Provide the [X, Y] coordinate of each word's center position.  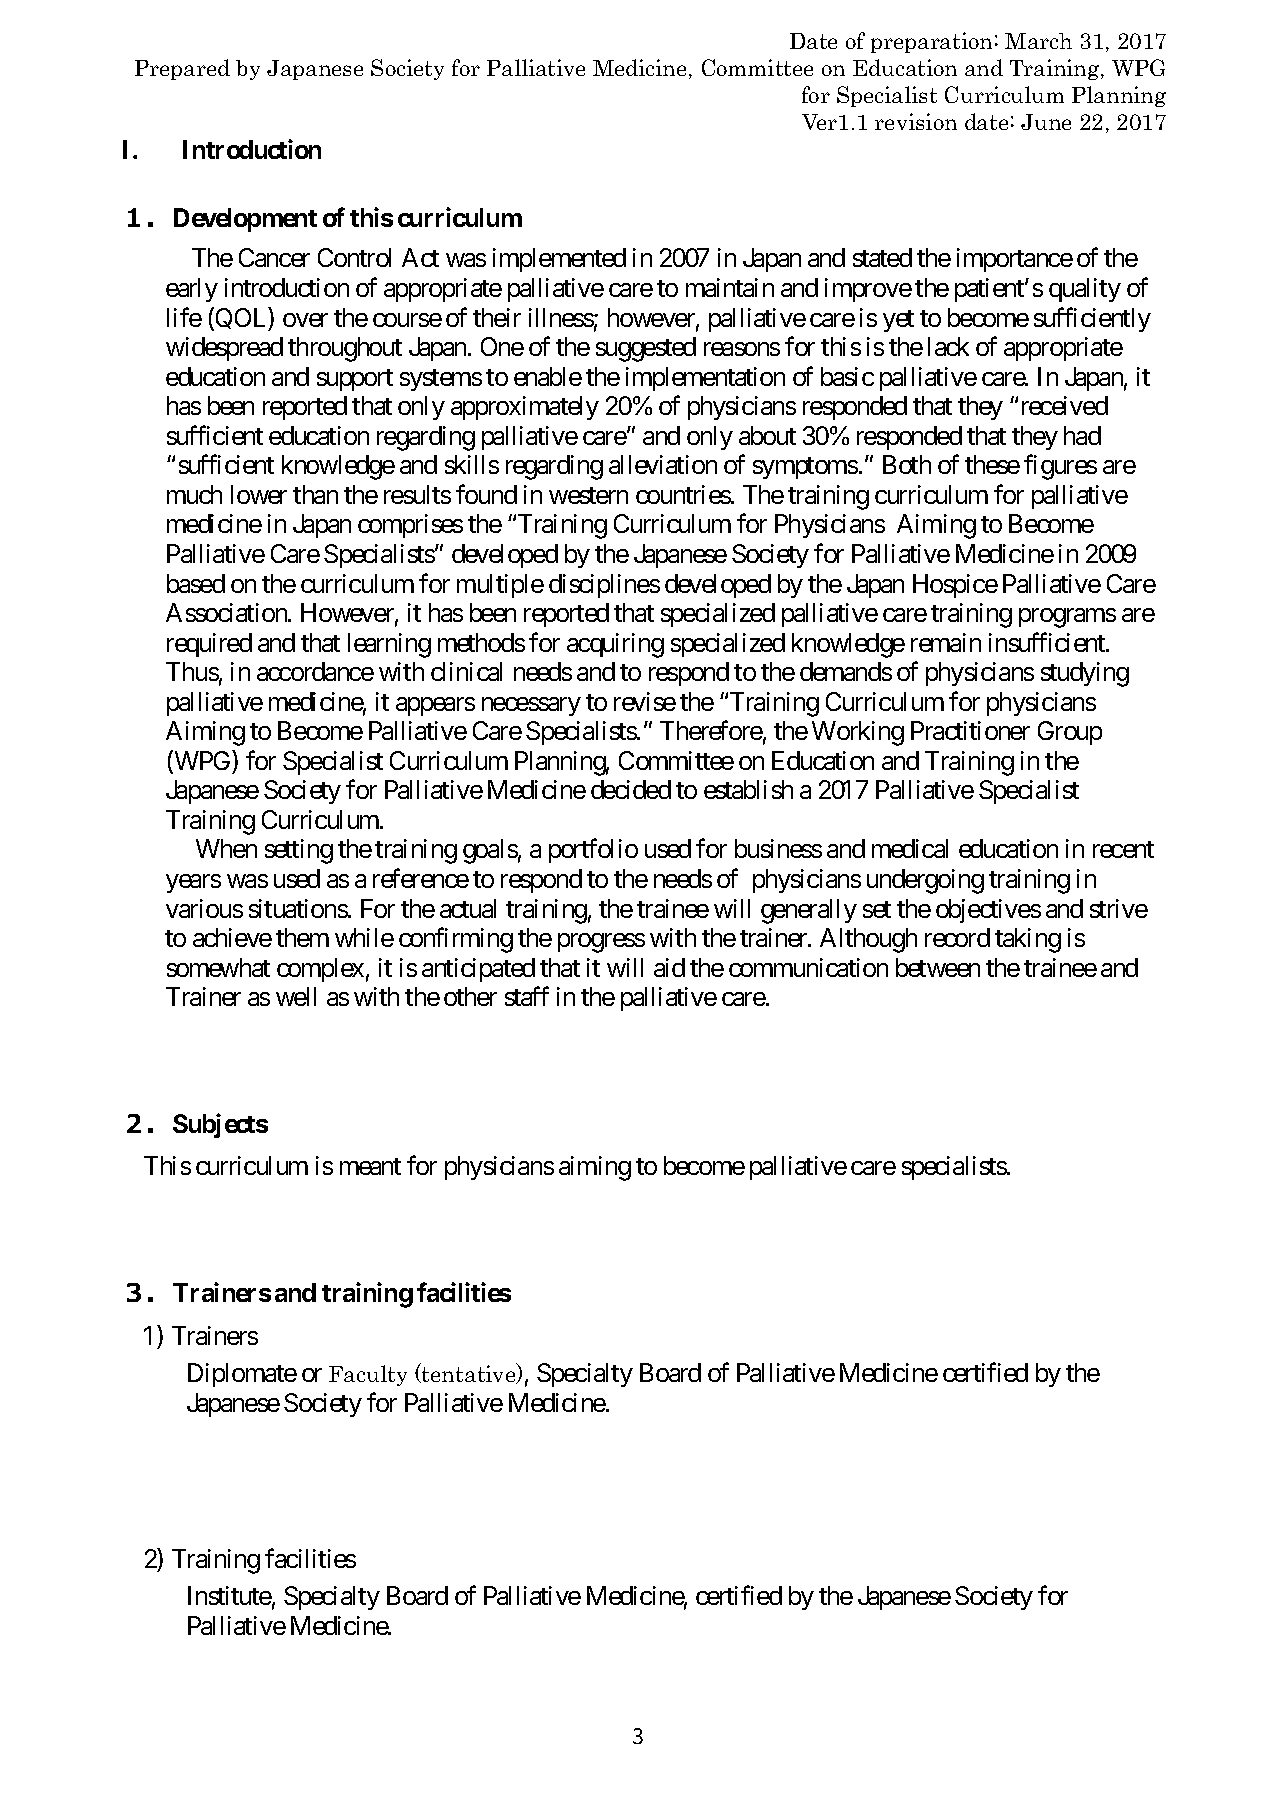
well [296, 996]
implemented [559, 260]
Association [227, 612]
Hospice [955, 586]
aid [669, 967]
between [938, 967]
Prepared [182, 69]
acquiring [615, 645]
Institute [230, 1595]
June [1046, 122]
